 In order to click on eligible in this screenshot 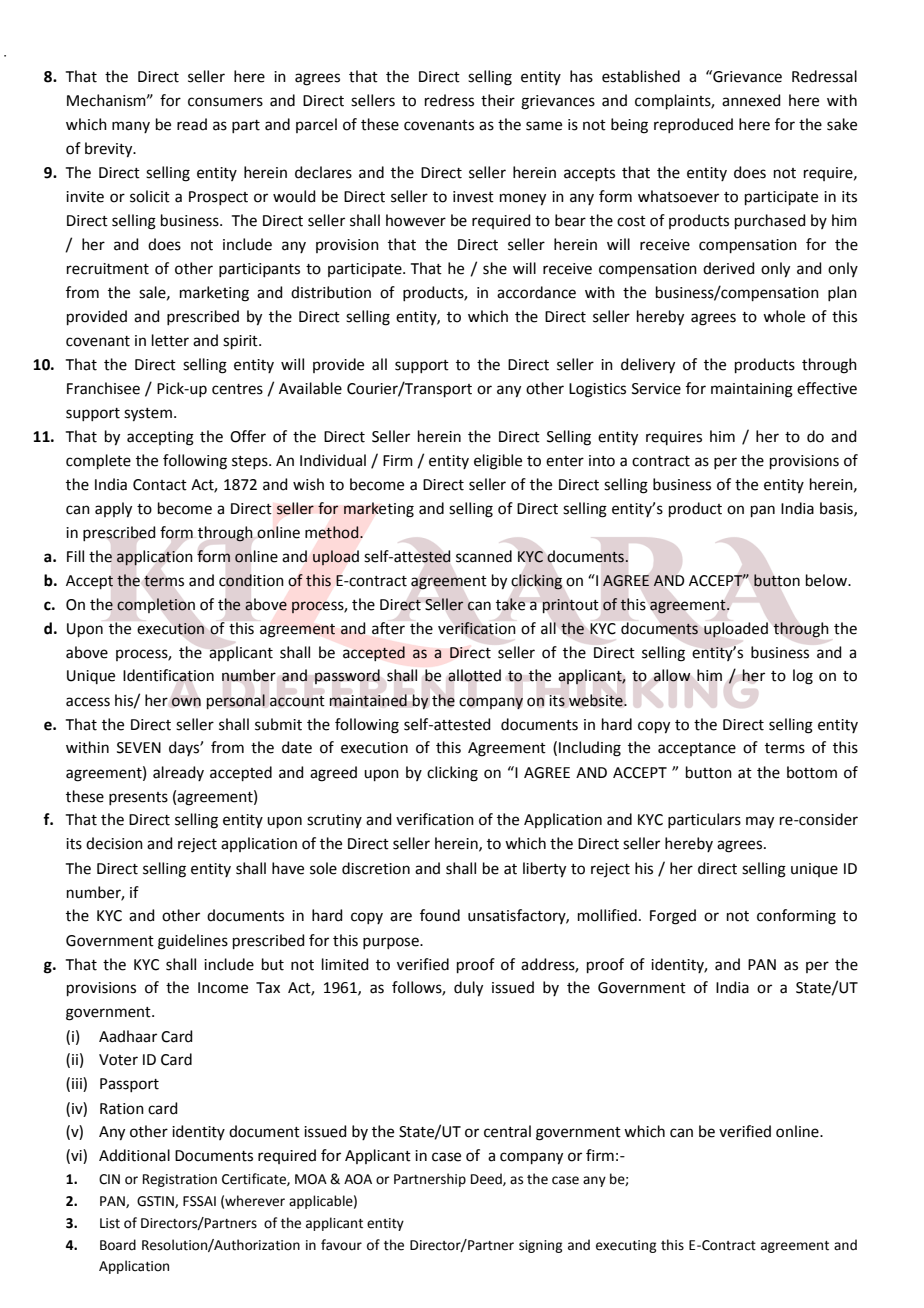, I will do `click(498, 462)`.
